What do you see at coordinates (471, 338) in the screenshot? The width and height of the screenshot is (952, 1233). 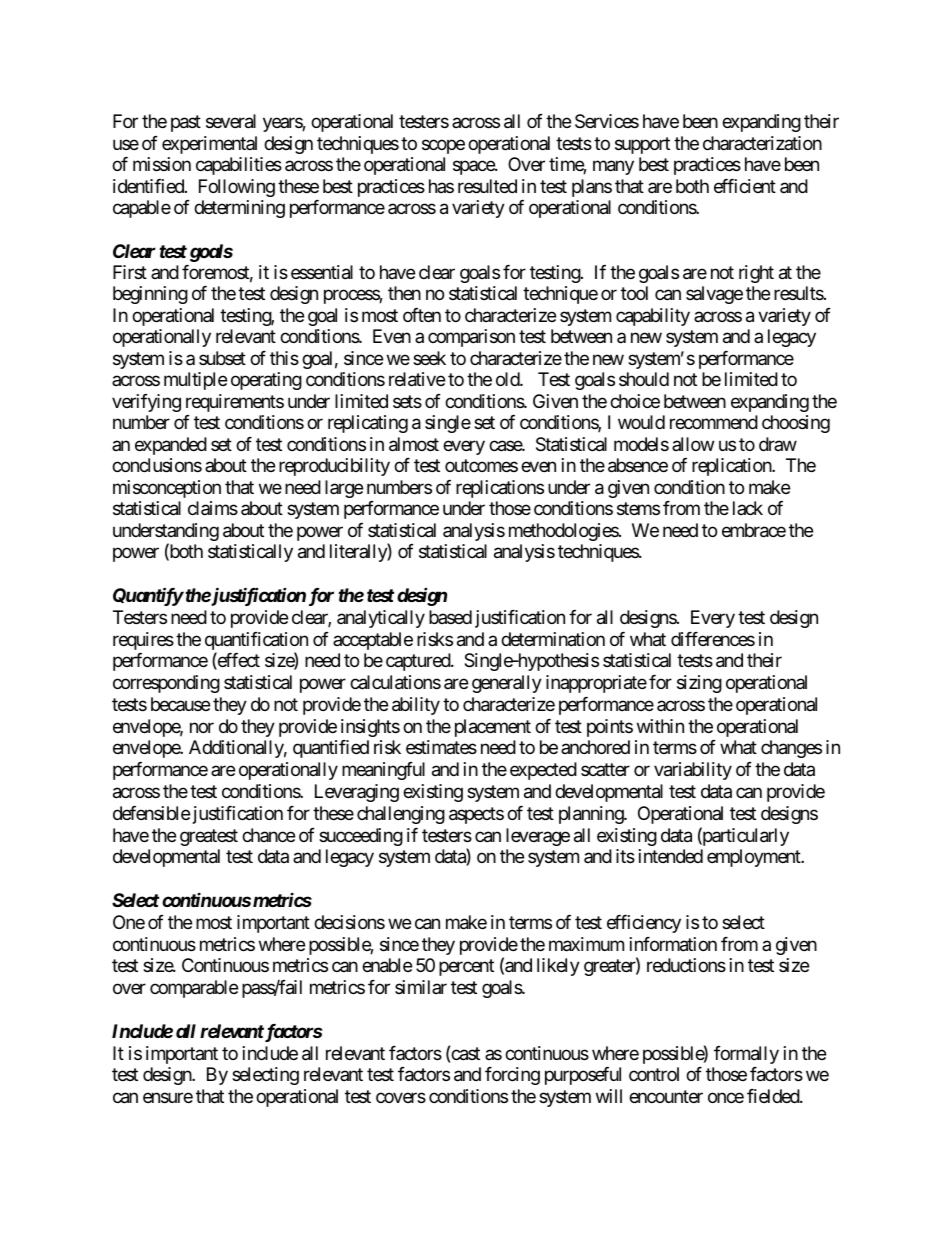 I see `comparison` at bounding box center [471, 338].
